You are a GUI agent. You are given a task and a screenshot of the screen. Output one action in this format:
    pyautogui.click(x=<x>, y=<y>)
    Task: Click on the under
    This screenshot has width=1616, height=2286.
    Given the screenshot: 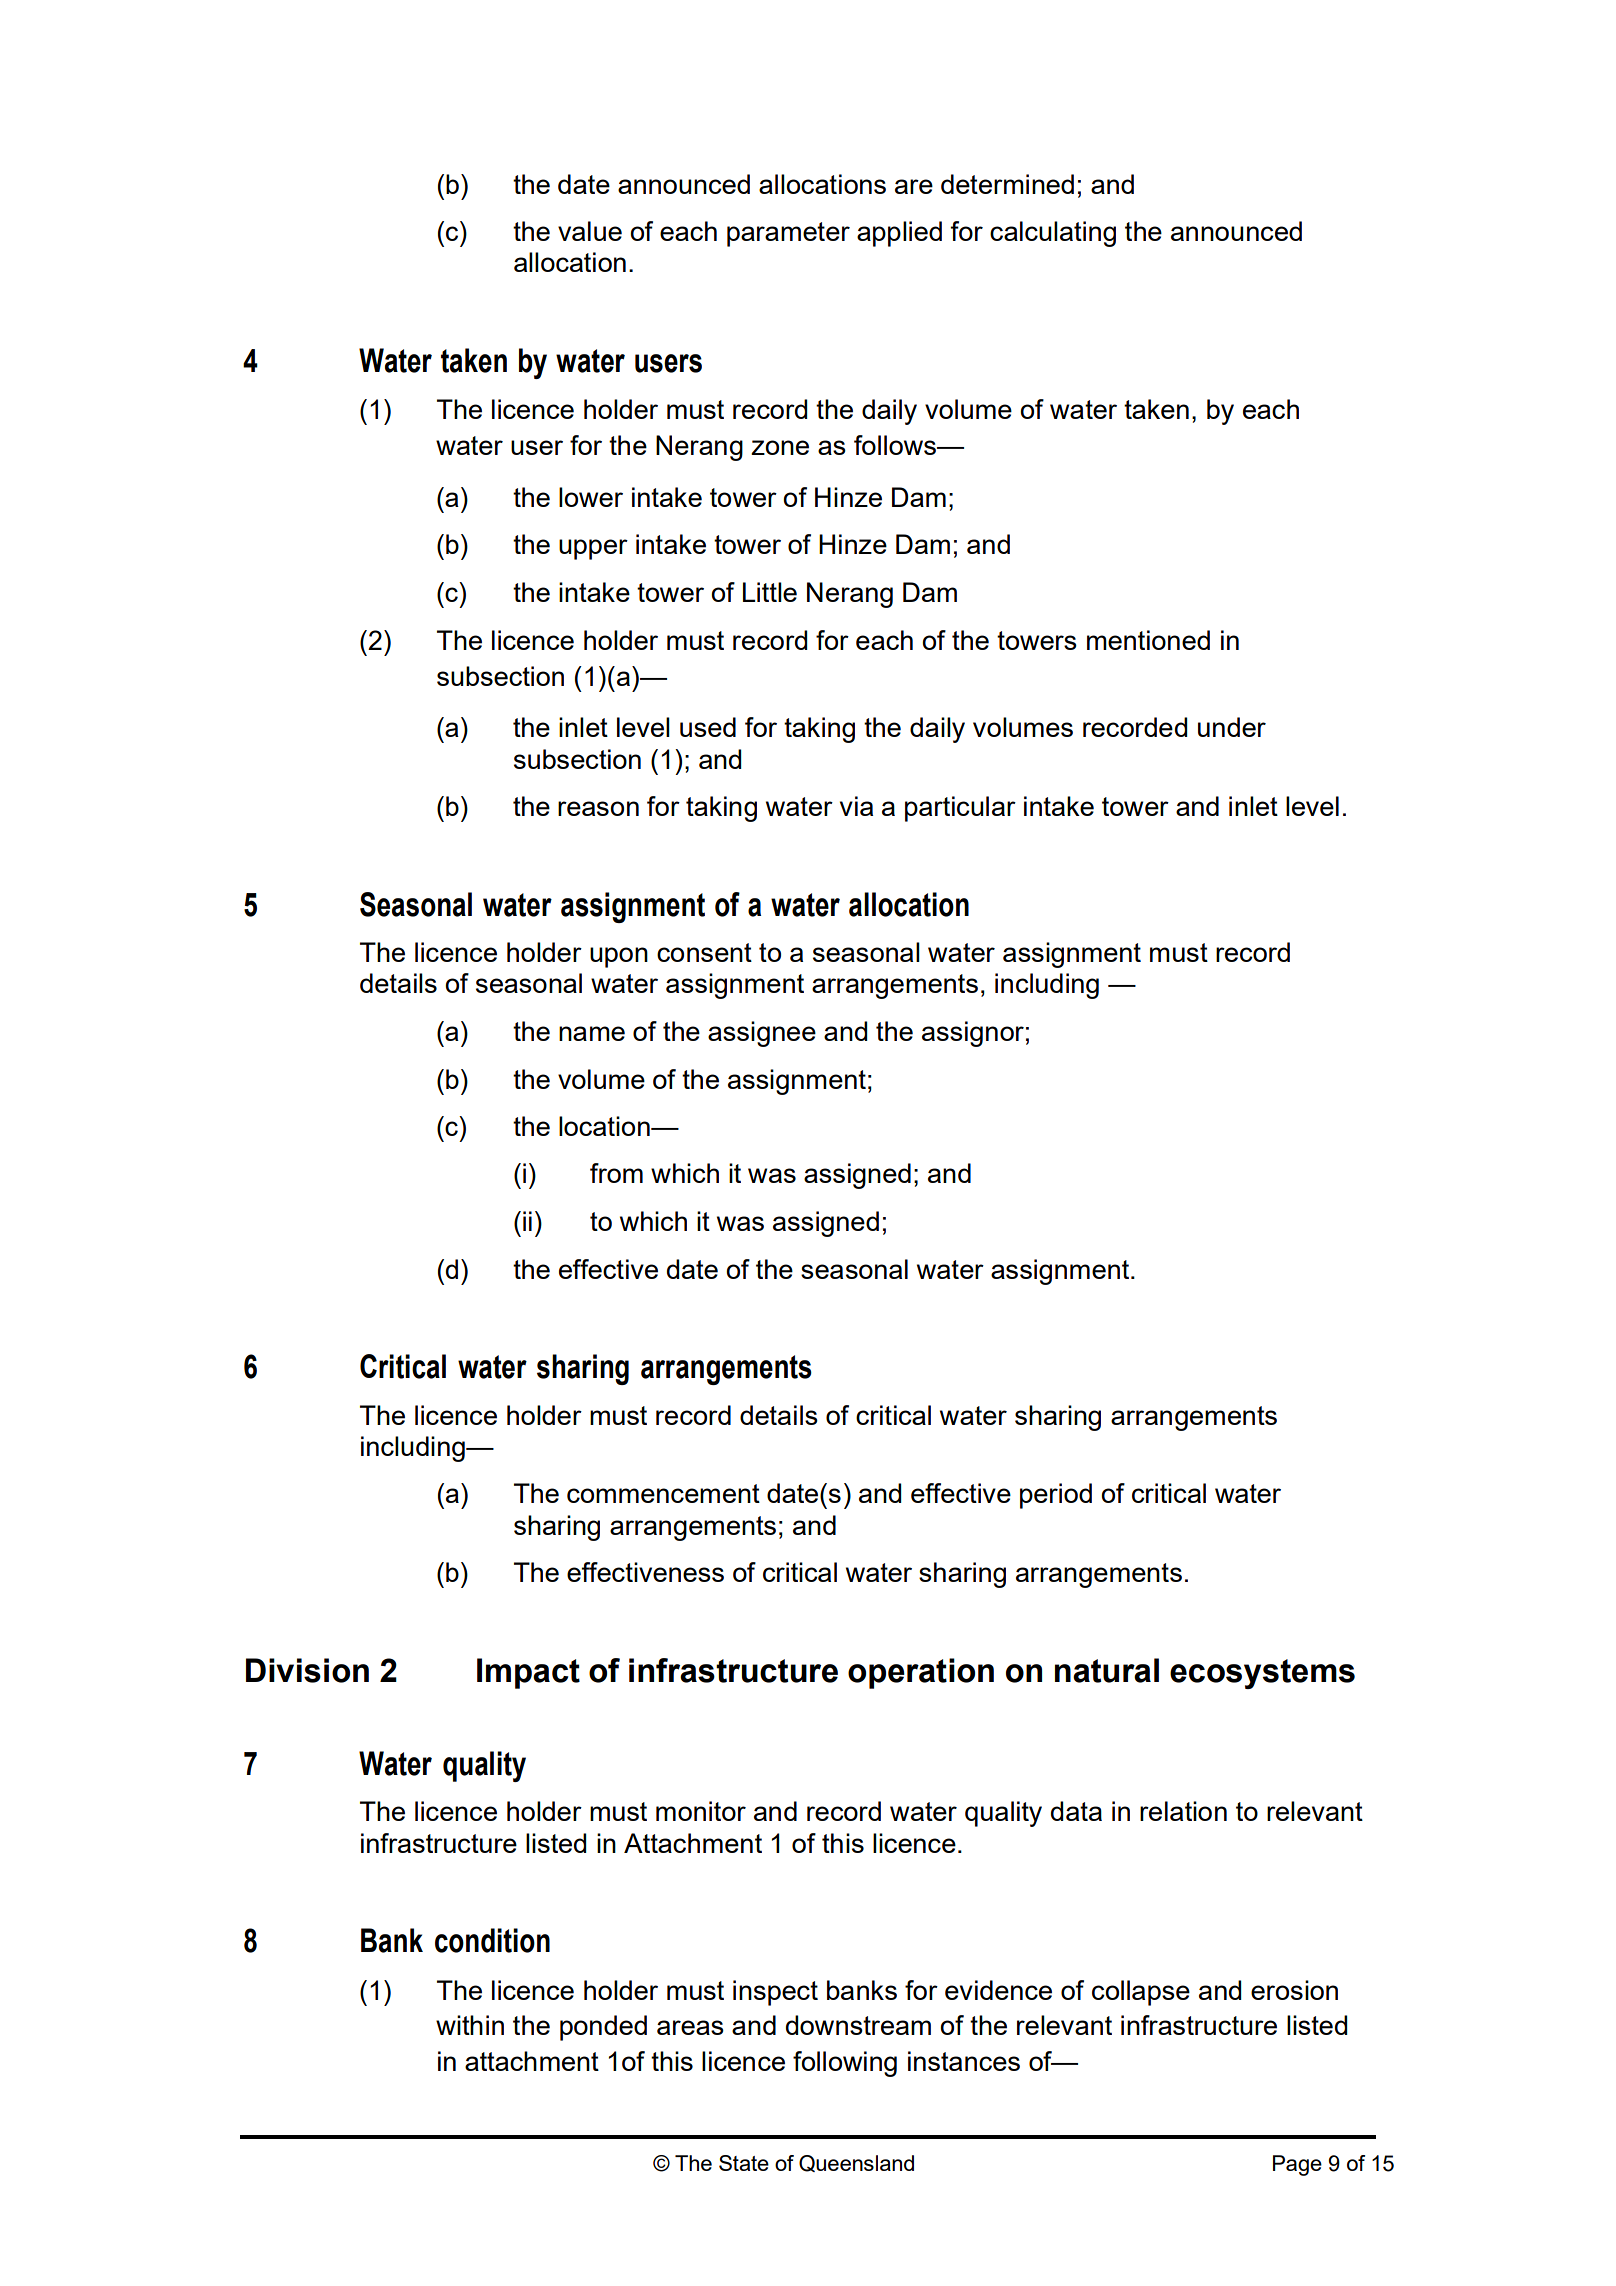 What is the action you would take?
    pyautogui.click(x=1232, y=727)
